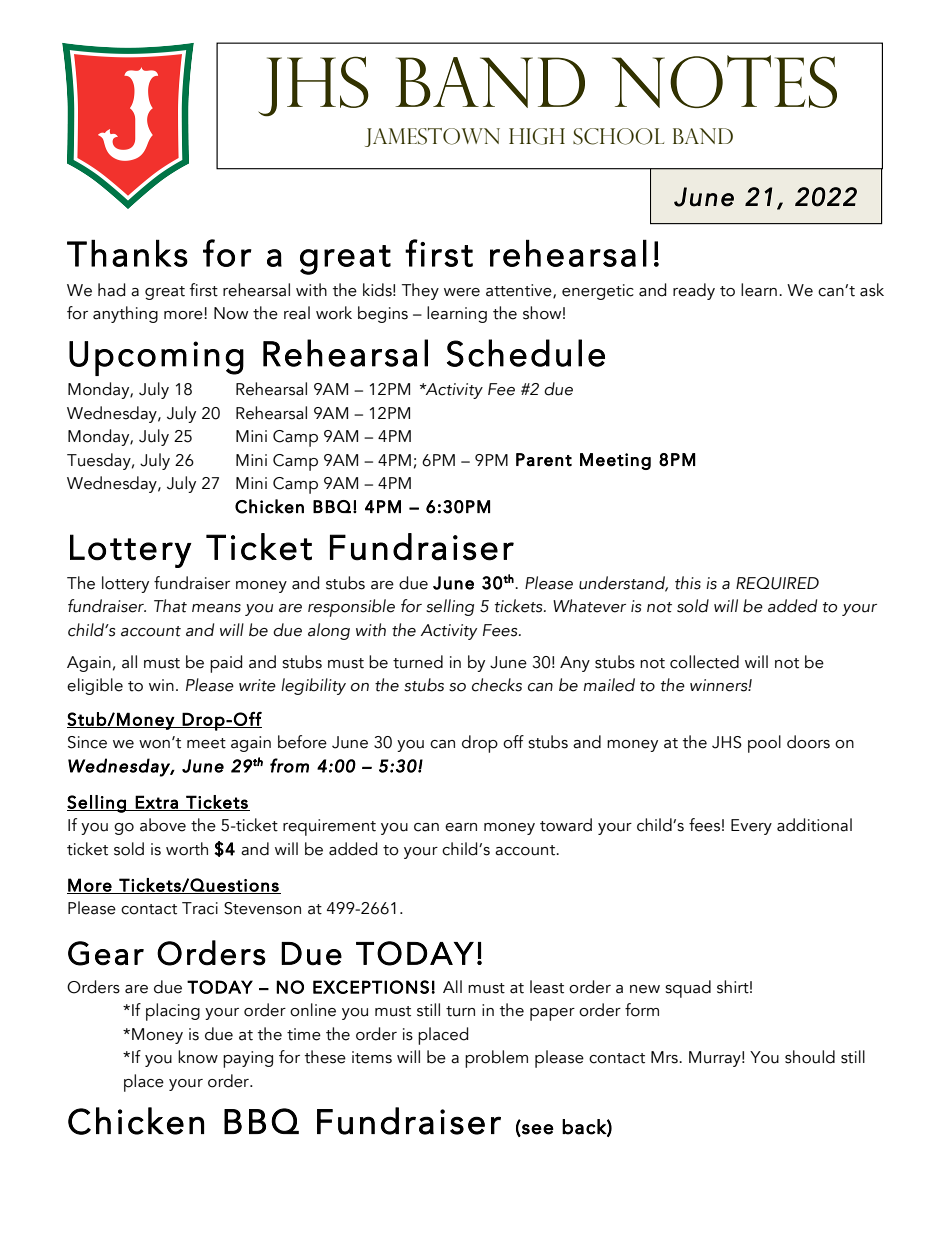 This document has height=1233, width=952. Describe the element at coordinates (198, 1057) in the document. I see `know` at that location.
